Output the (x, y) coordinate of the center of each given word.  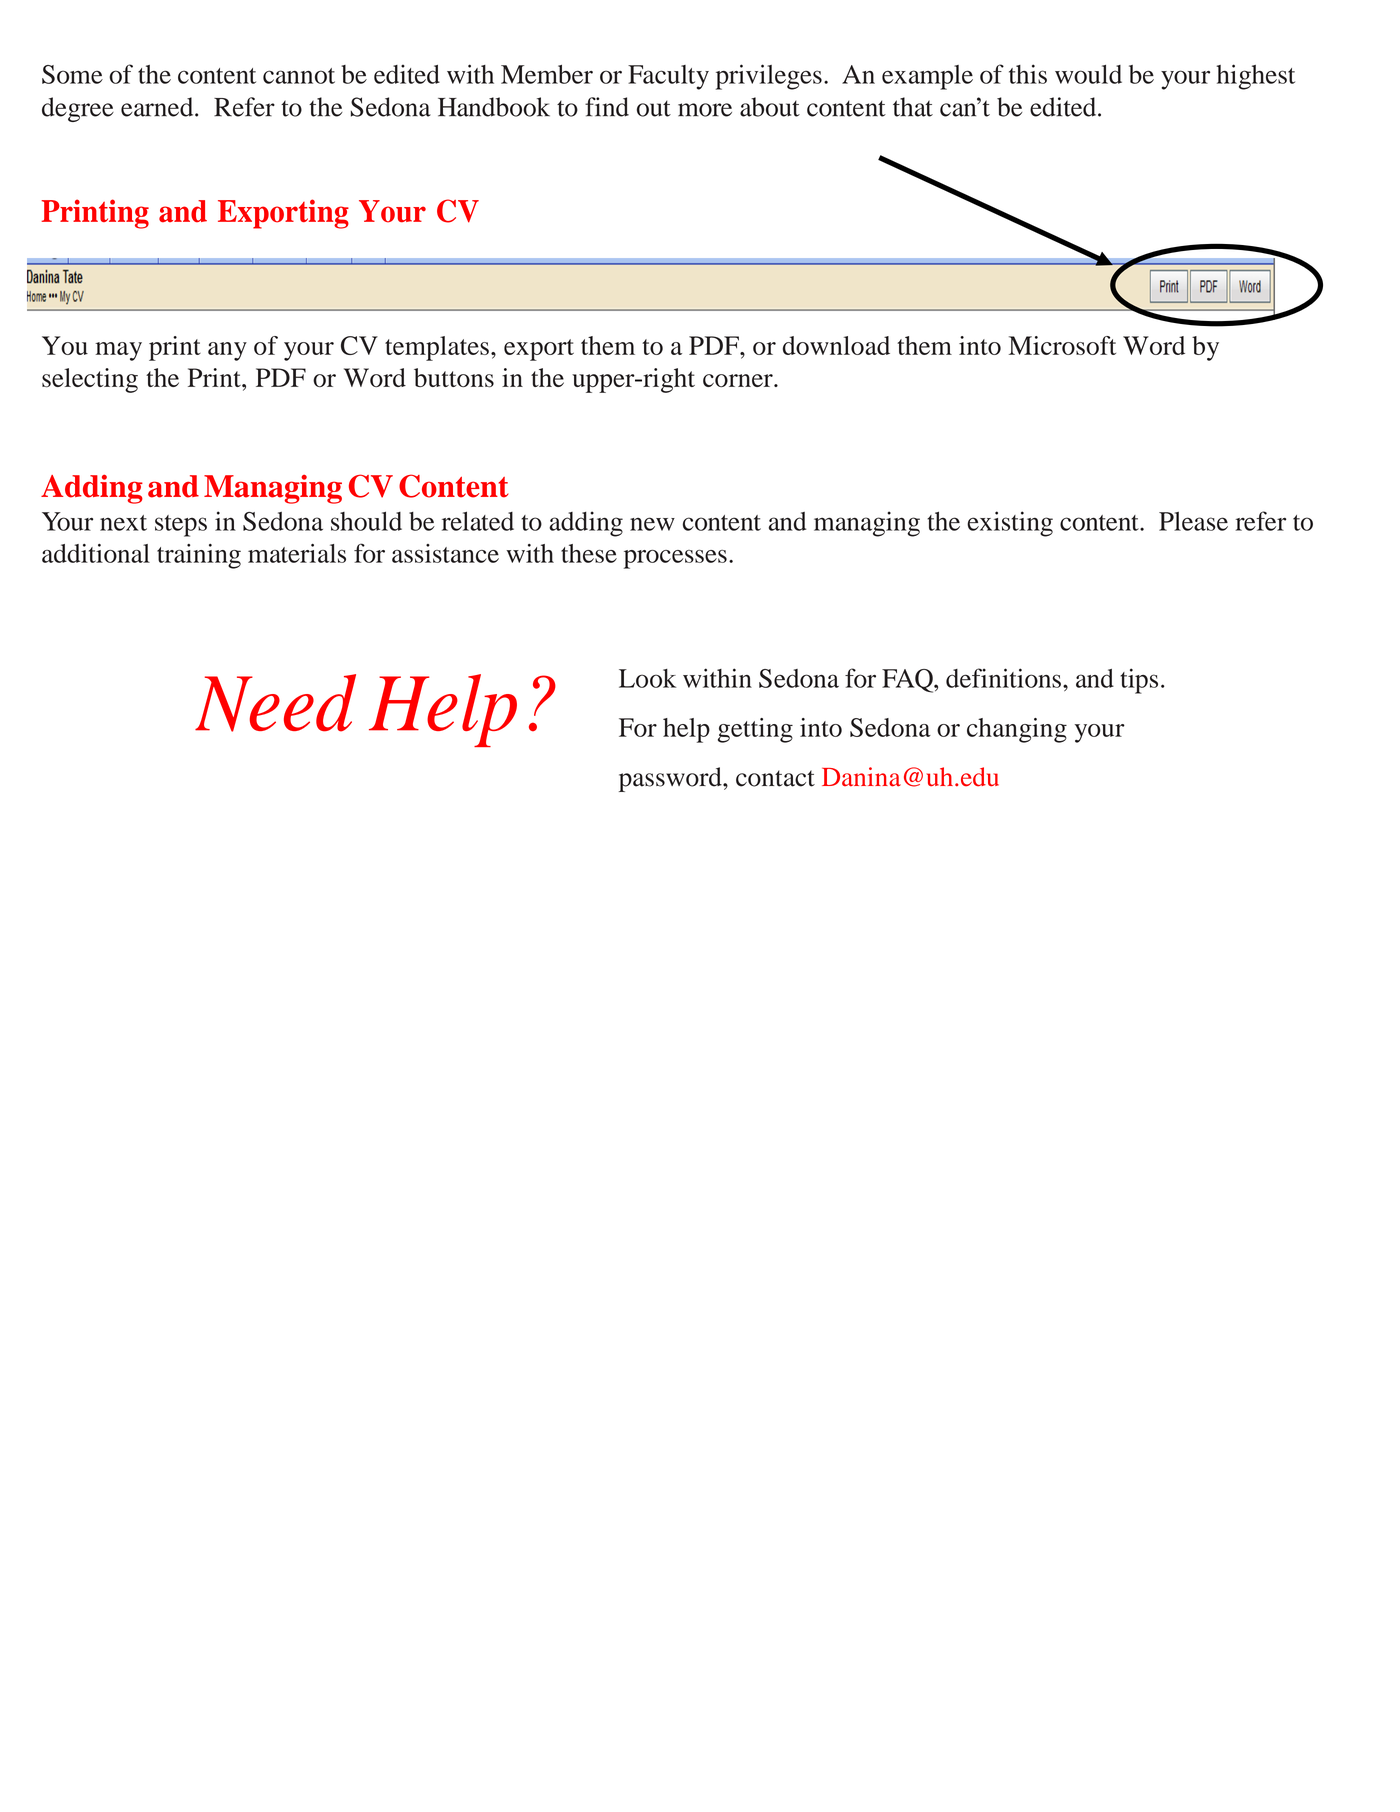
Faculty (668, 77)
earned (158, 107)
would (1088, 74)
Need (275, 703)
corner (739, 380)
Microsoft (1062, 345)
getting (755, 730)
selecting (90, 380)
